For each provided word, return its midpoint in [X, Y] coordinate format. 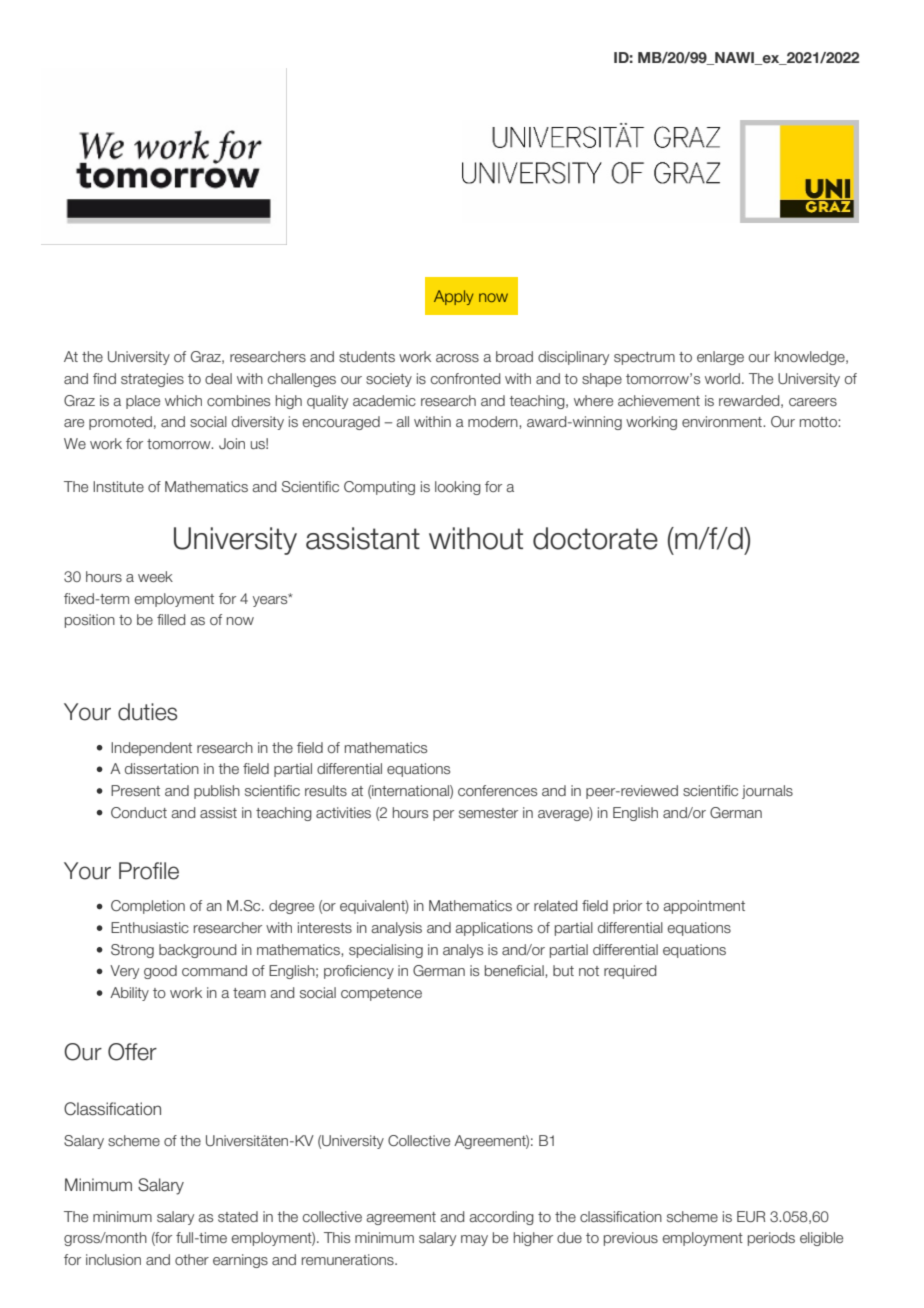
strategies [152, 380]
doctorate [595, 538]
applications [494, 929]
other [192, 1259]
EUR [751, 1216]
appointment [704, 907]
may [474, 1240]
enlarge [720, 358]
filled [171, 619]
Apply [453, 297]
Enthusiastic [150, 927]
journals [767, 792]
